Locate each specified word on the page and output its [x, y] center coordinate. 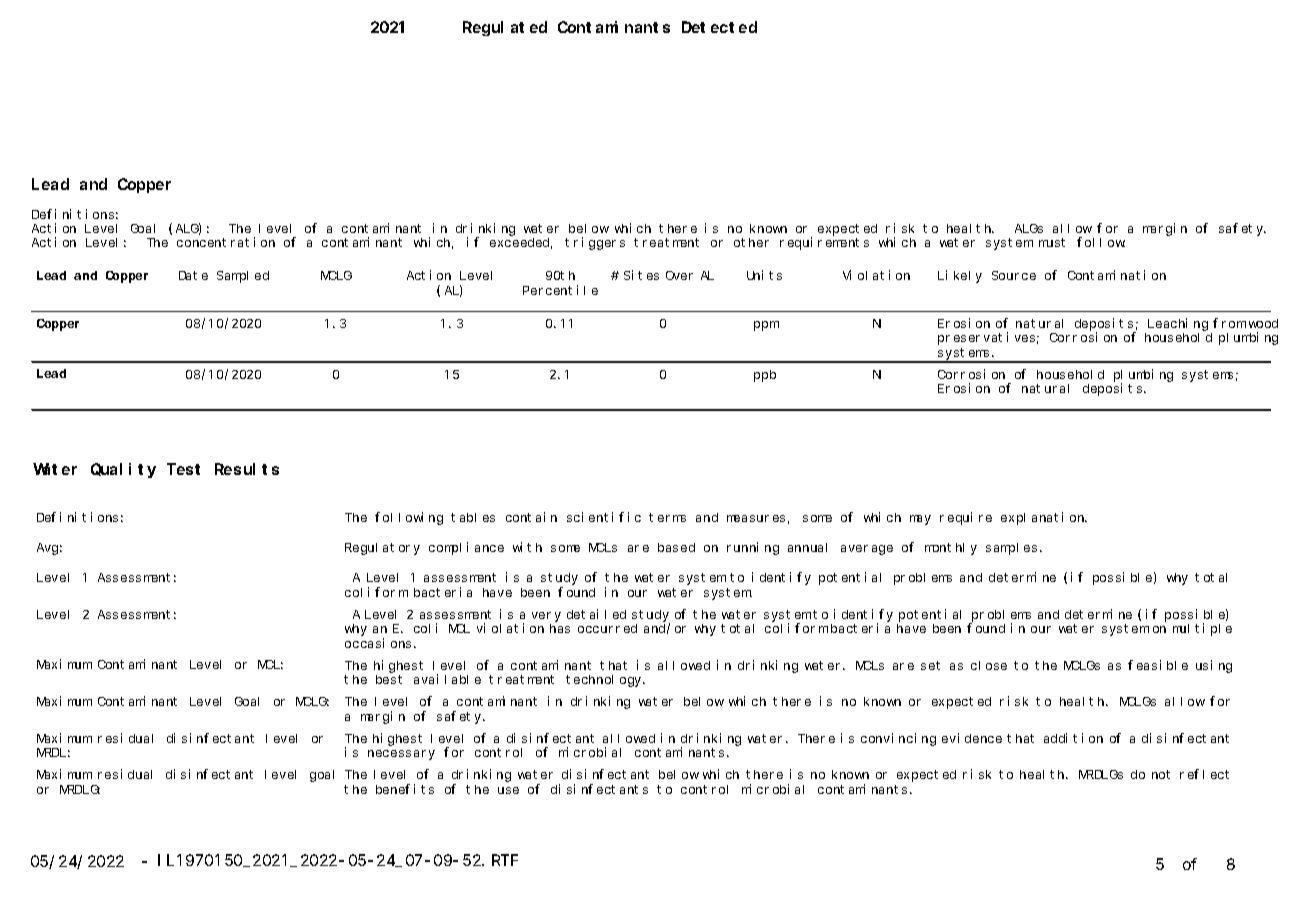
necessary [401, 755]
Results [247, 469]
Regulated [505, 28]
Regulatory [382, 549]
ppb [765, 376]
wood [1263, 323]
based [676, 547]
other [751, 242]
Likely [960, 276]
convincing [898, 739]
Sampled [243, 277]
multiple [1202, 629]
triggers [595, 243]
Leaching [1178, 324]
